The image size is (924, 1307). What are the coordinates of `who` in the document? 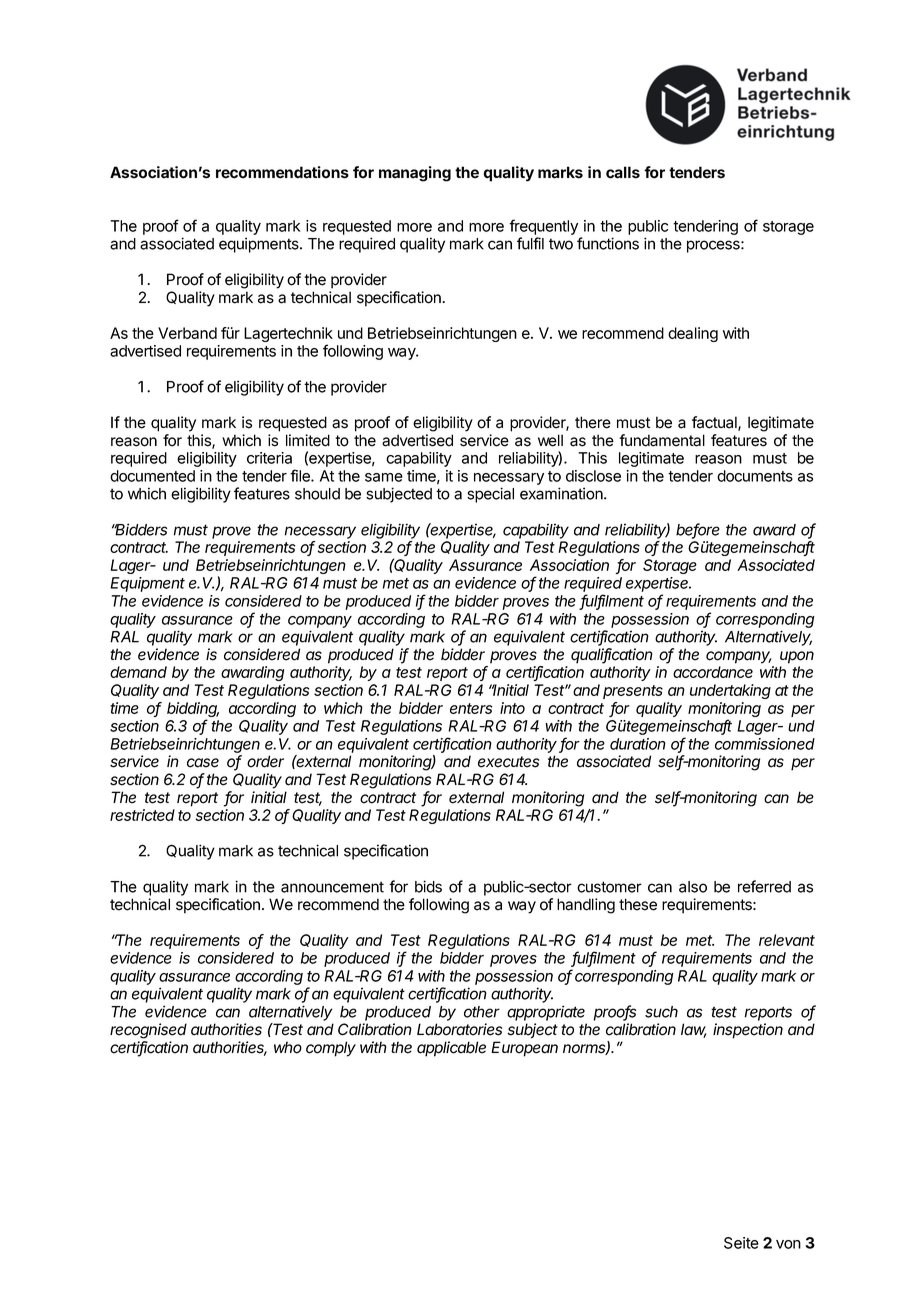 It's located at (288, 1047).
